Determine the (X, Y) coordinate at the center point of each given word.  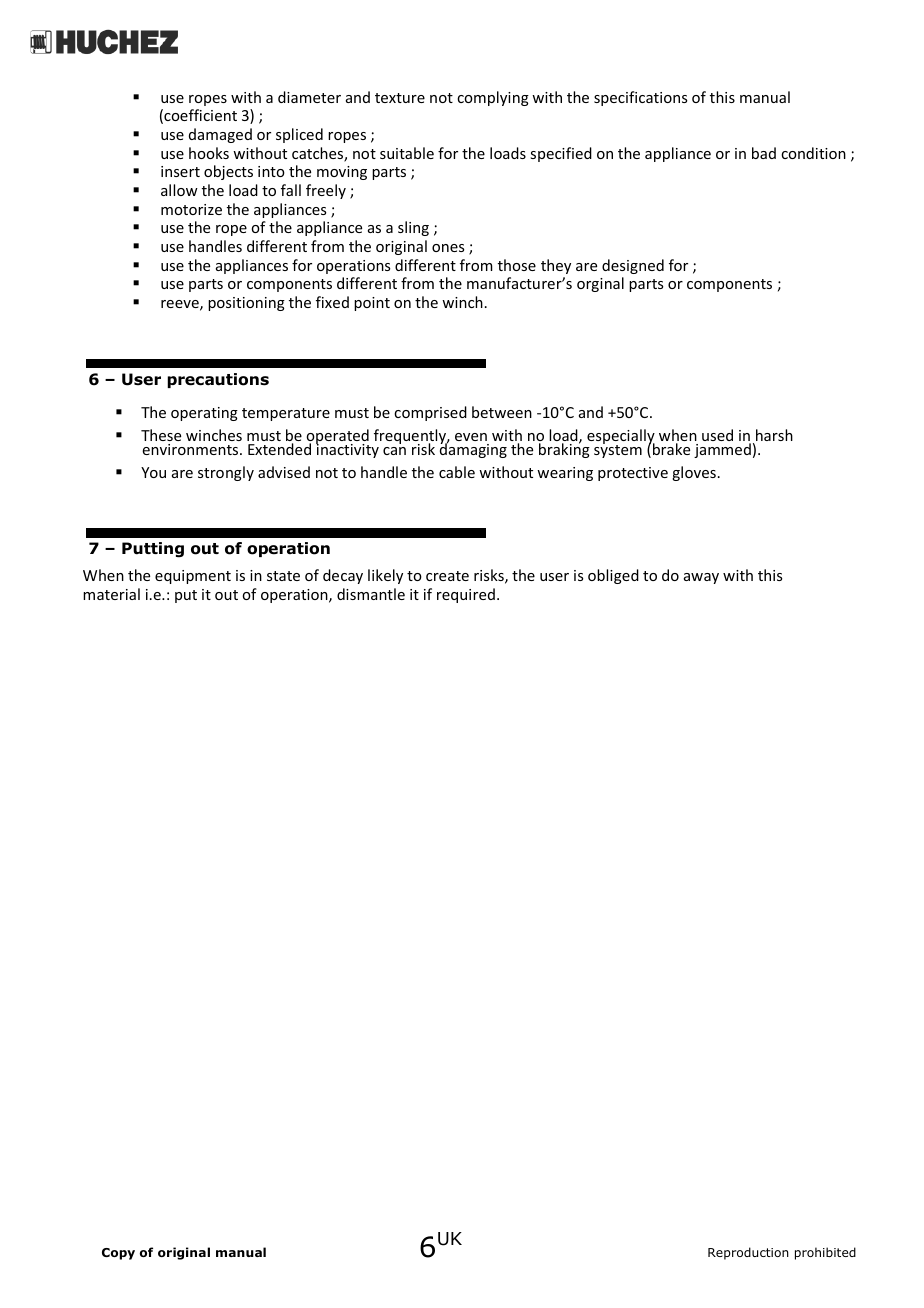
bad (764, 153)
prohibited (825, 1253)
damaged (220, 135)
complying (493, 98)
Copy (118, 1254)
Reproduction (748, 1253)
